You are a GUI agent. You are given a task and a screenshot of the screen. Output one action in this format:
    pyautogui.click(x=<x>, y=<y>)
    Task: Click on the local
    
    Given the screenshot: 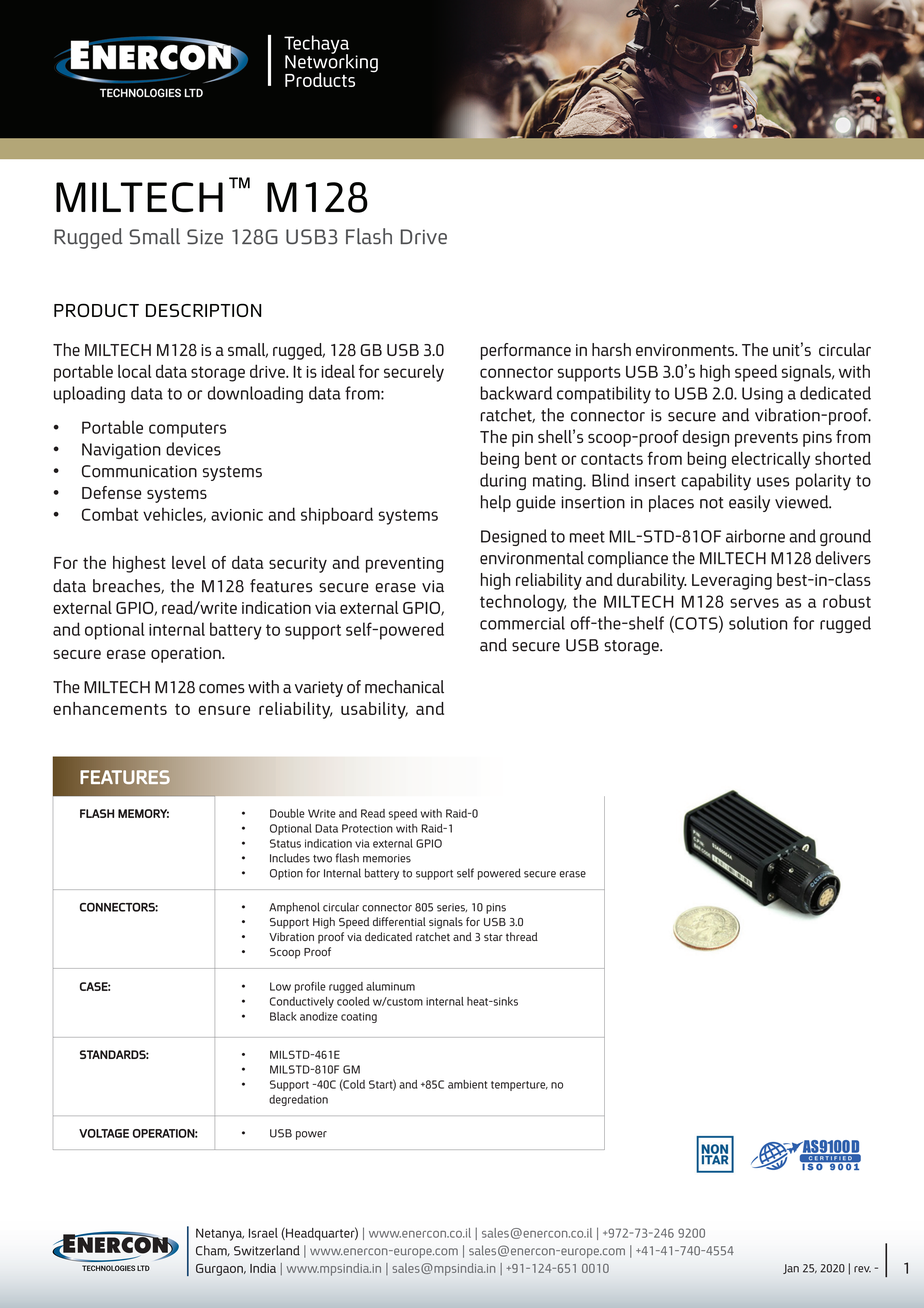 What is the action you would take?
    pyautogui.click(x=135, y=371)
